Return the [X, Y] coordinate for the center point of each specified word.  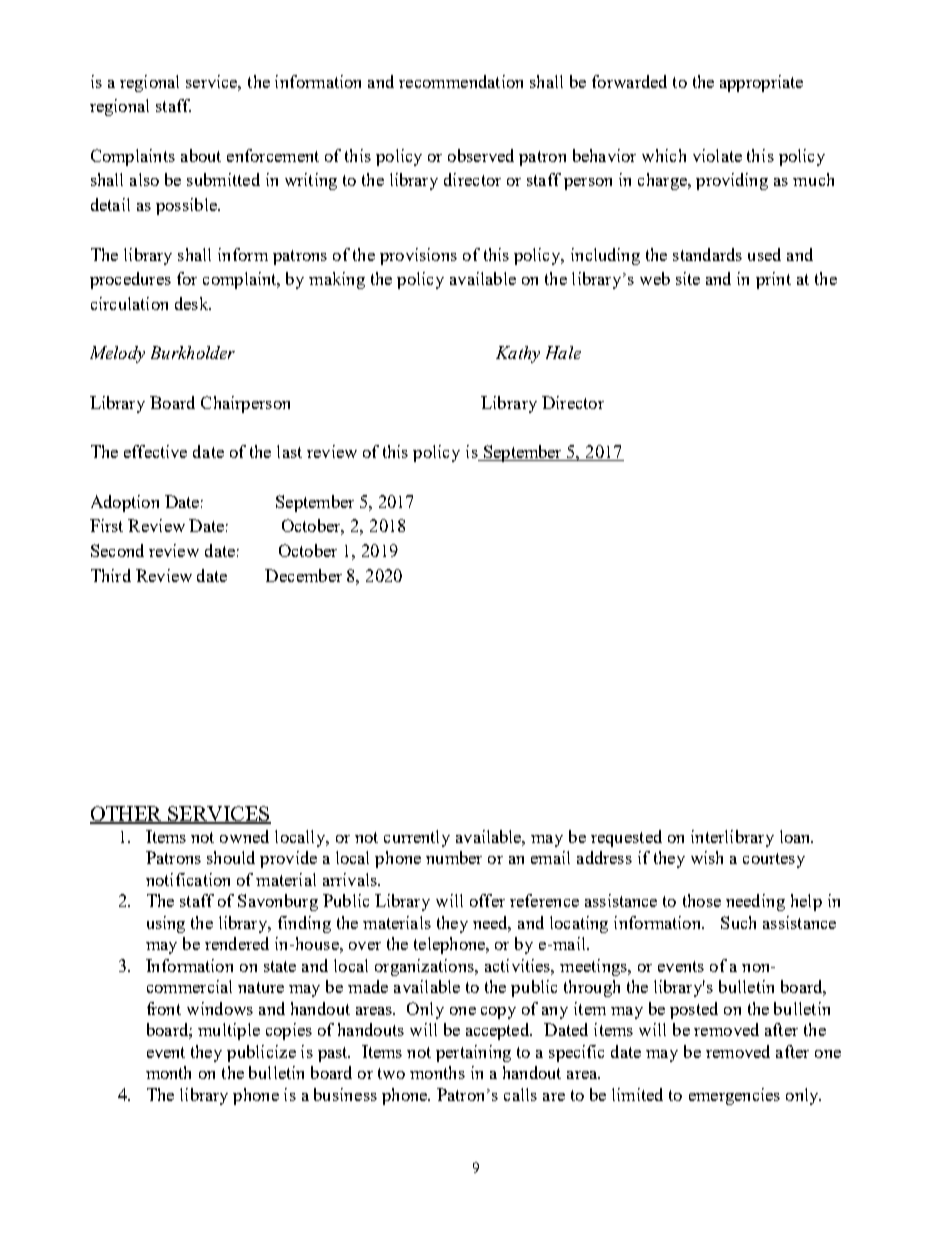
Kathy [518, 354]
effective [155, 451]
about [201, 155]
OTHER [127, 814]
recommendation [461, 81]
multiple [229, 1031]
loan [796, 836]
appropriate [761, 83]
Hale [563, 352]
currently [417, 838]
